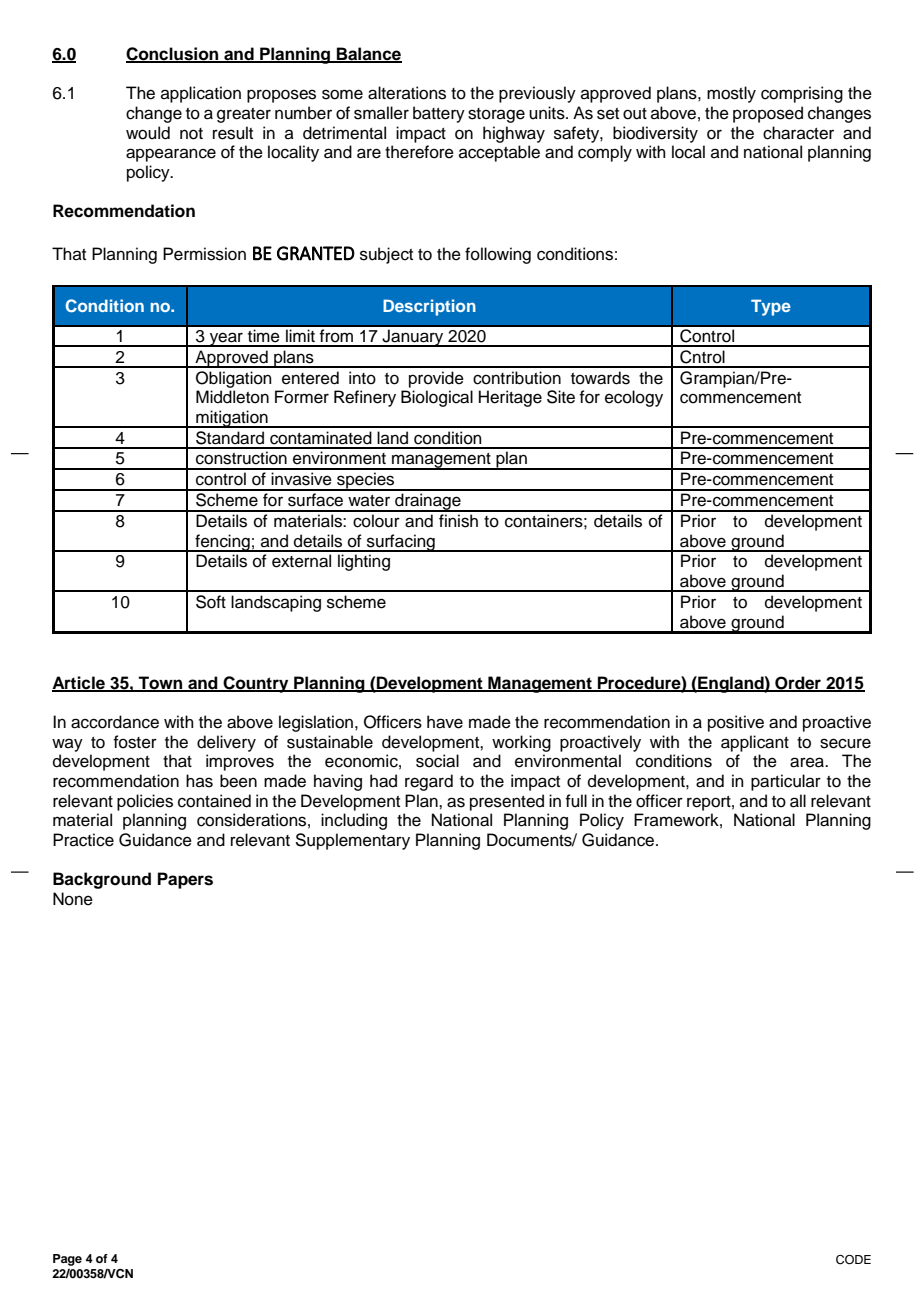 The width and height of the screenshot is (924, 1308). I want to click on application, so click(201, 94).
